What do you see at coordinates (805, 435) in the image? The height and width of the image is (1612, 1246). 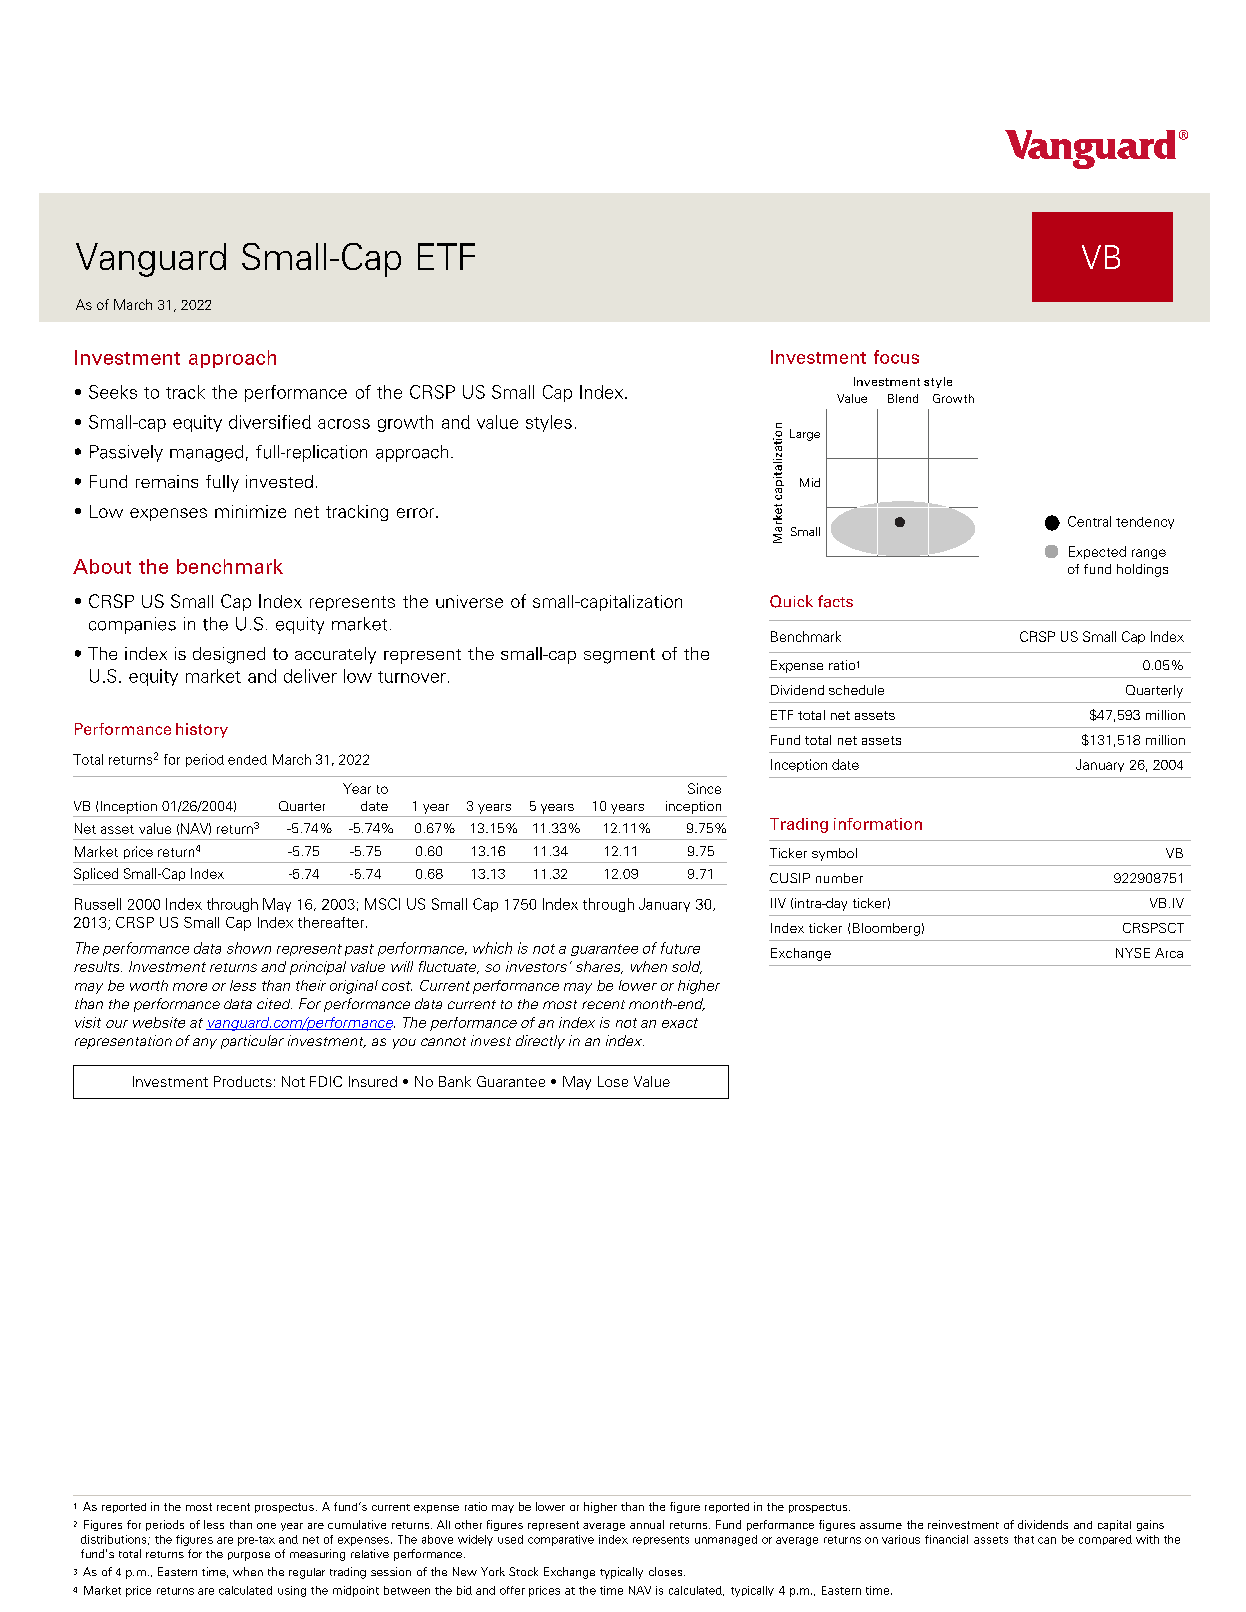 I see `Large` at bounding box center [805, 435].
